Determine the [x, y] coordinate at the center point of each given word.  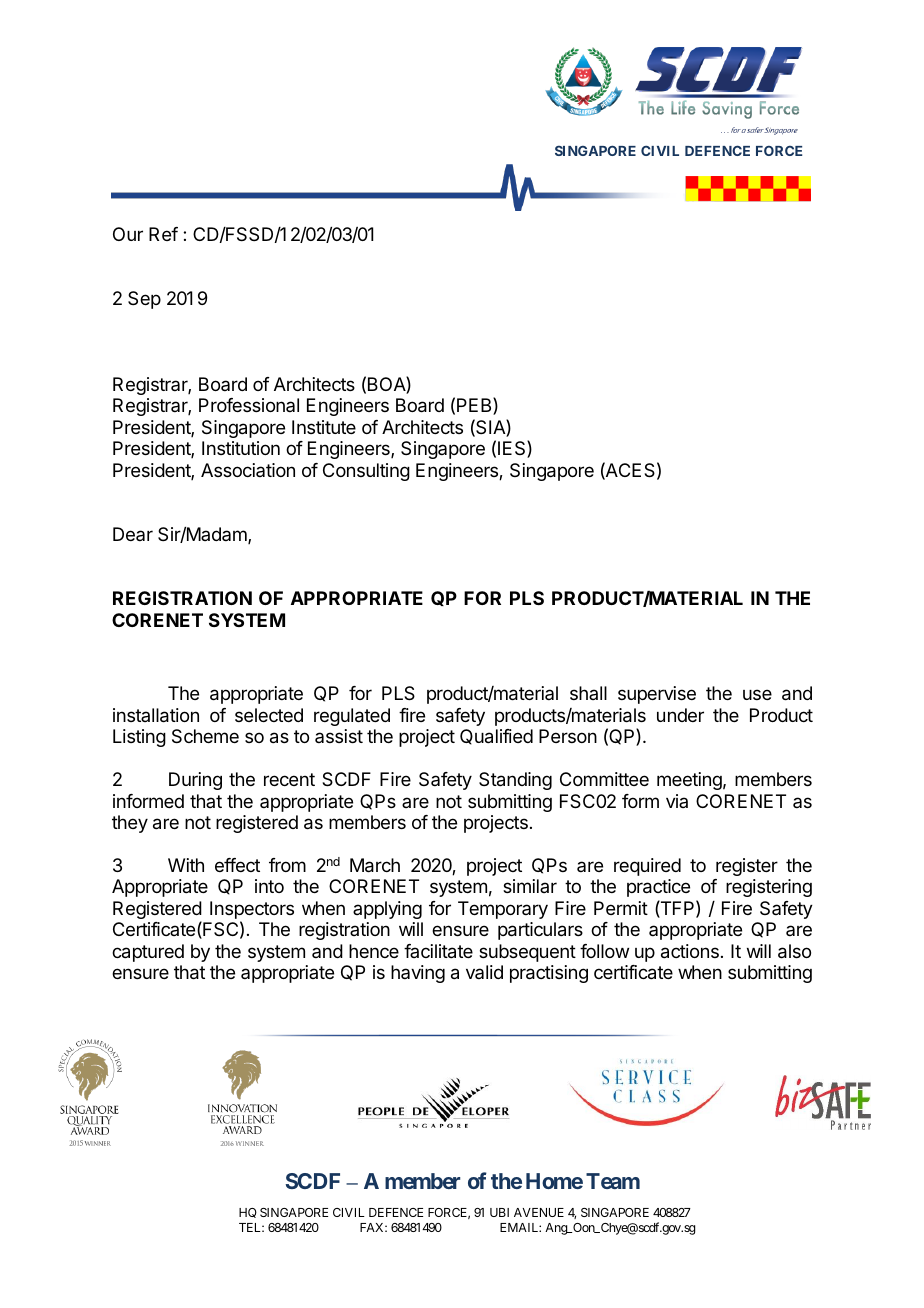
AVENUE [539, 1212]
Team [613, 1181]
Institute [324, 427]
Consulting [366, 472]
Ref [163, 234]
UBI [499, 1212]
